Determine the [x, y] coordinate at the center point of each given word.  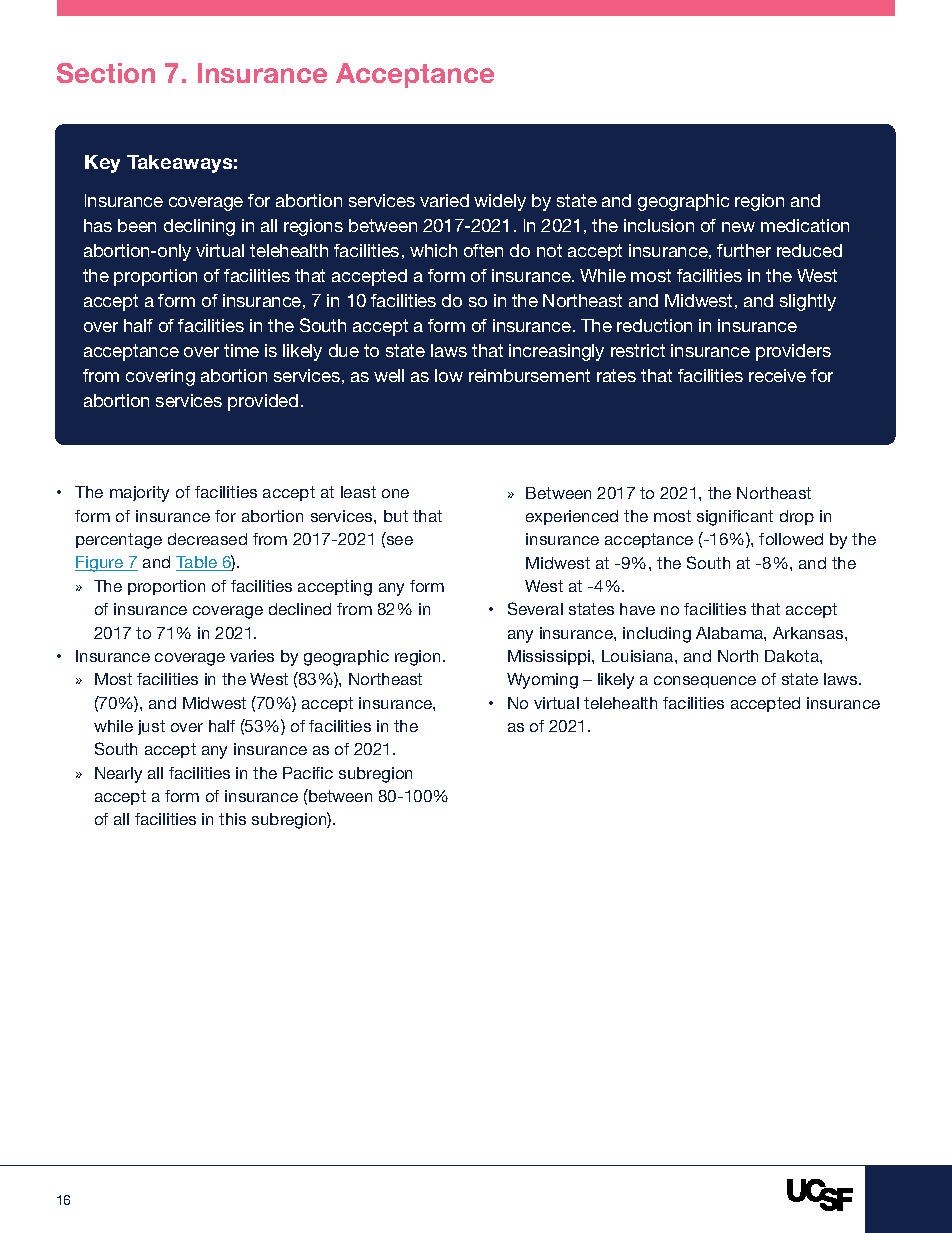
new [738, 227]
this [232, 819]
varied [444, 200]
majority [139, 494]
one [395, 493]
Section [106, 73]
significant [735, 518]
